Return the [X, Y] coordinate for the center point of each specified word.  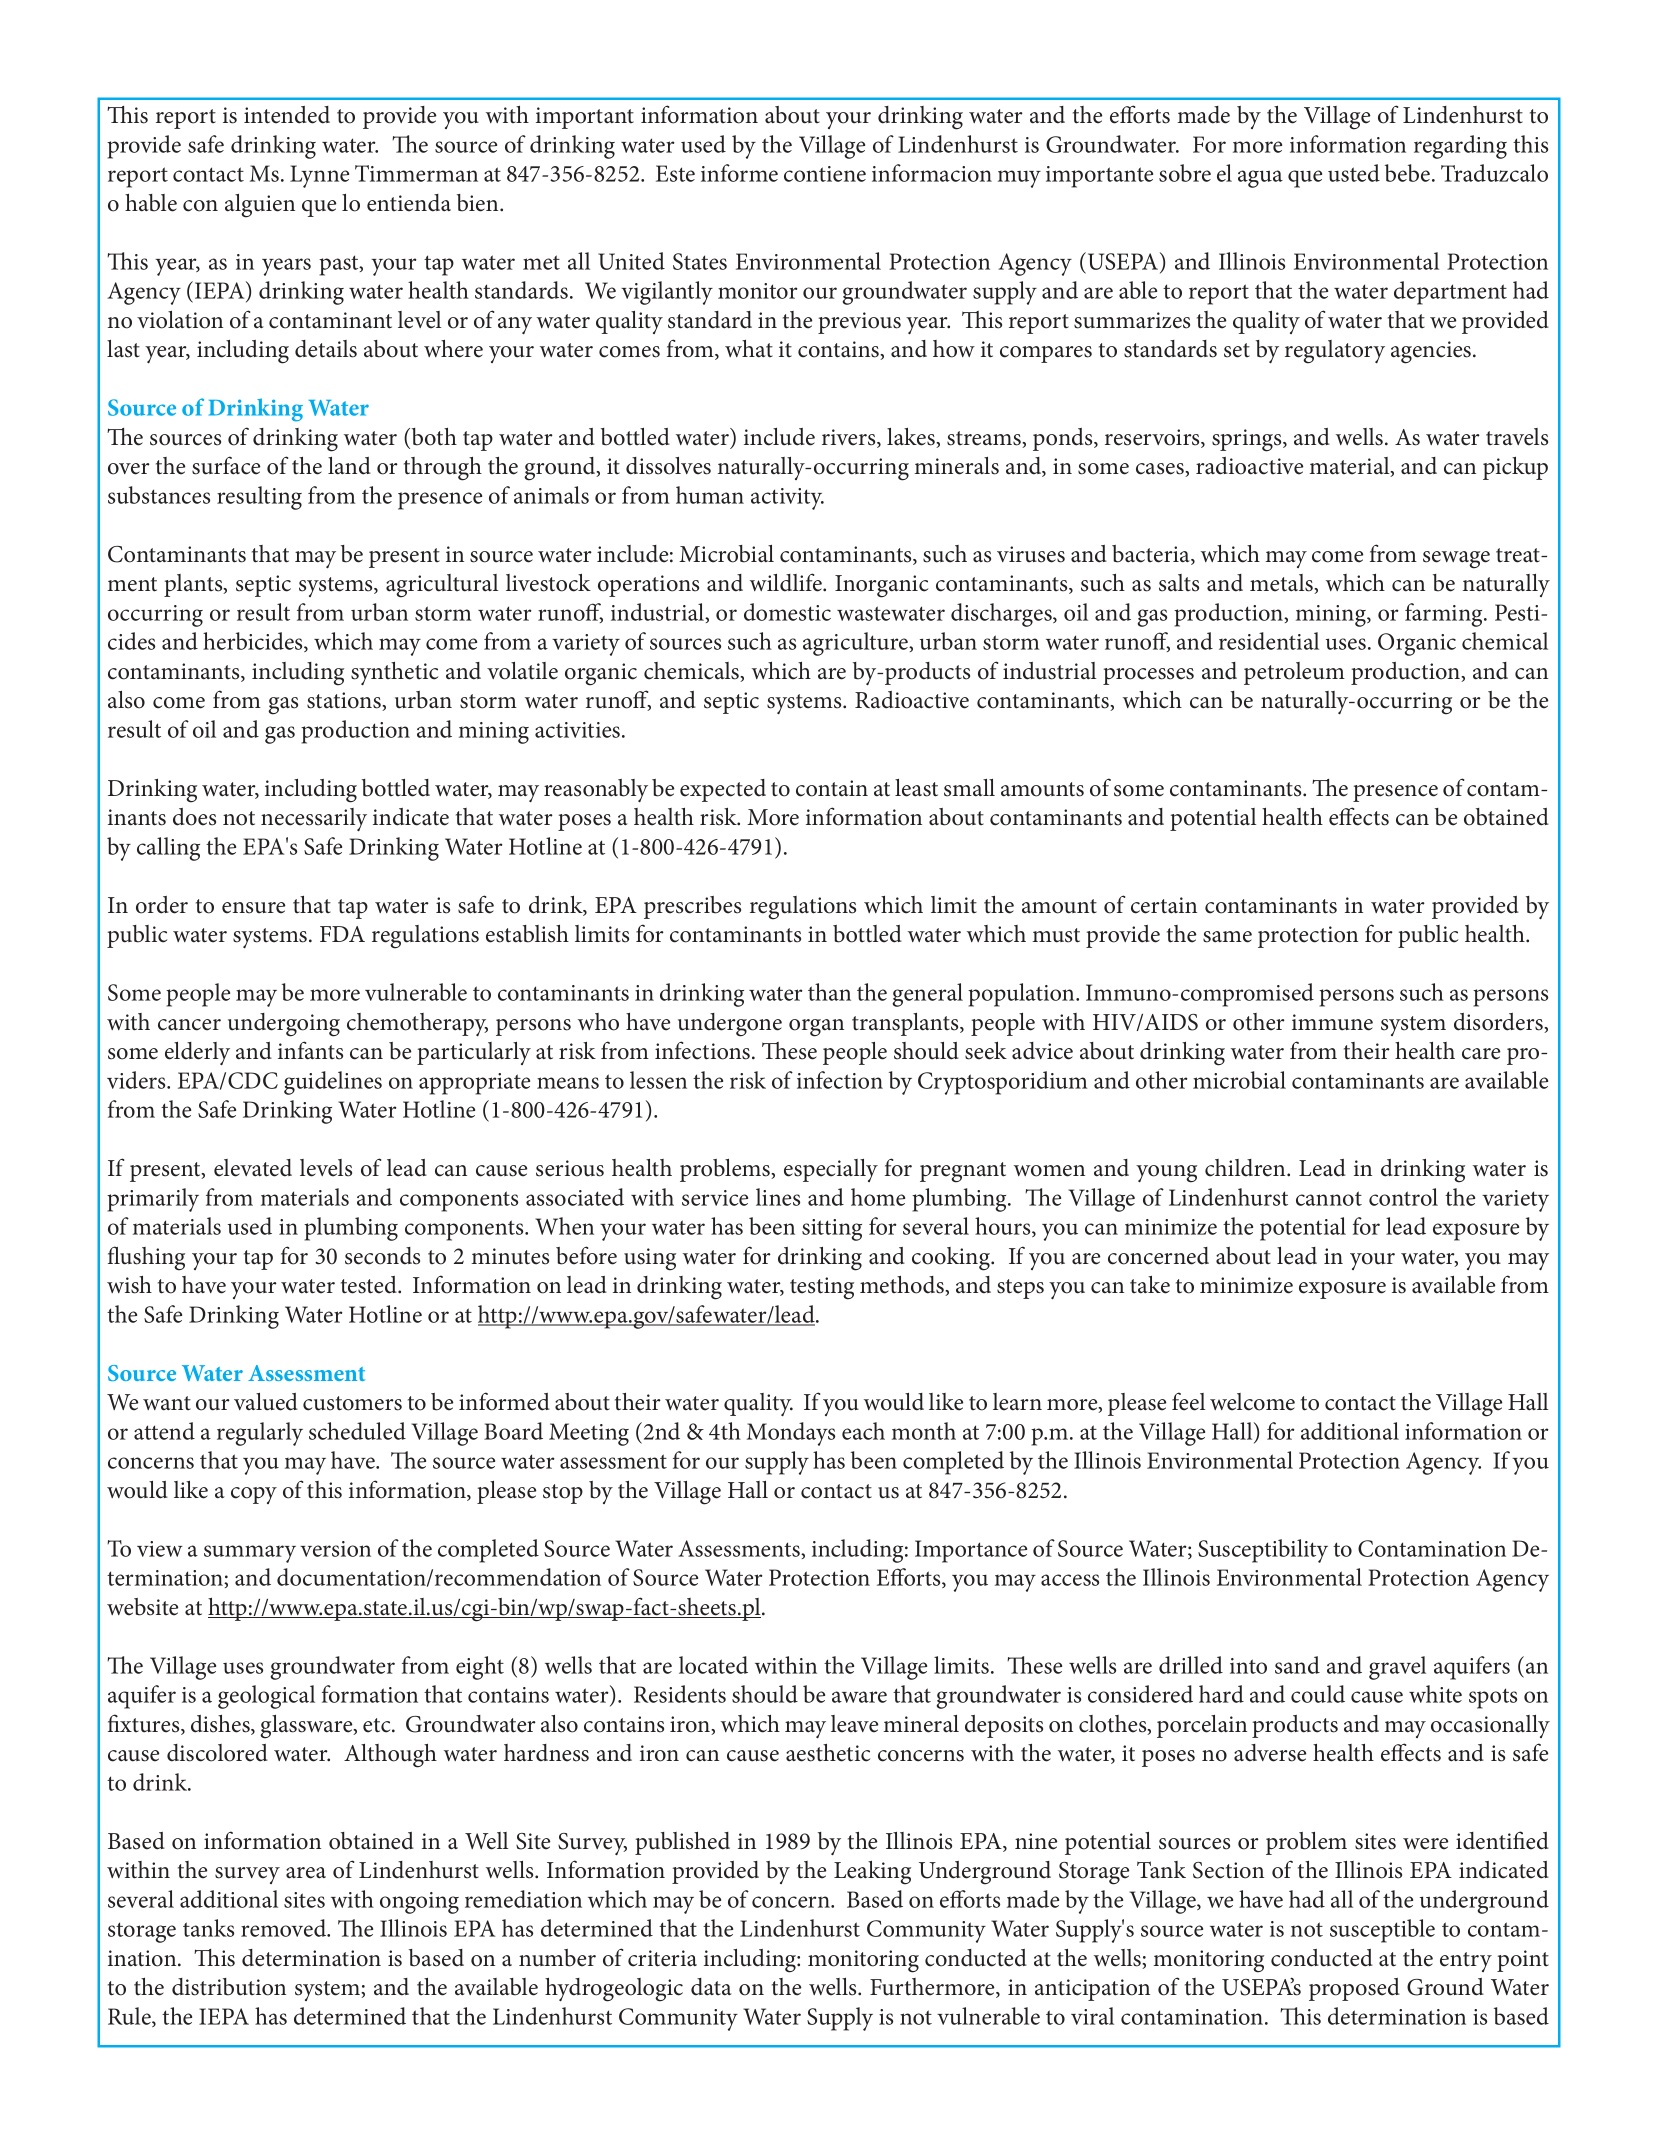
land [349, 466]
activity [787, 499]
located [713, 1665]
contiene [825, 174]
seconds [382, 1256]
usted [1354, 173]
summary [250, 1554]
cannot [1329, 1198]
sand [1297, 1665]
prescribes [692, 907]
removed [285, 1928]
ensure [253, 908]
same [1227, 937]
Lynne [319, 176]
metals [1282, 584]
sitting [832, 1230]
